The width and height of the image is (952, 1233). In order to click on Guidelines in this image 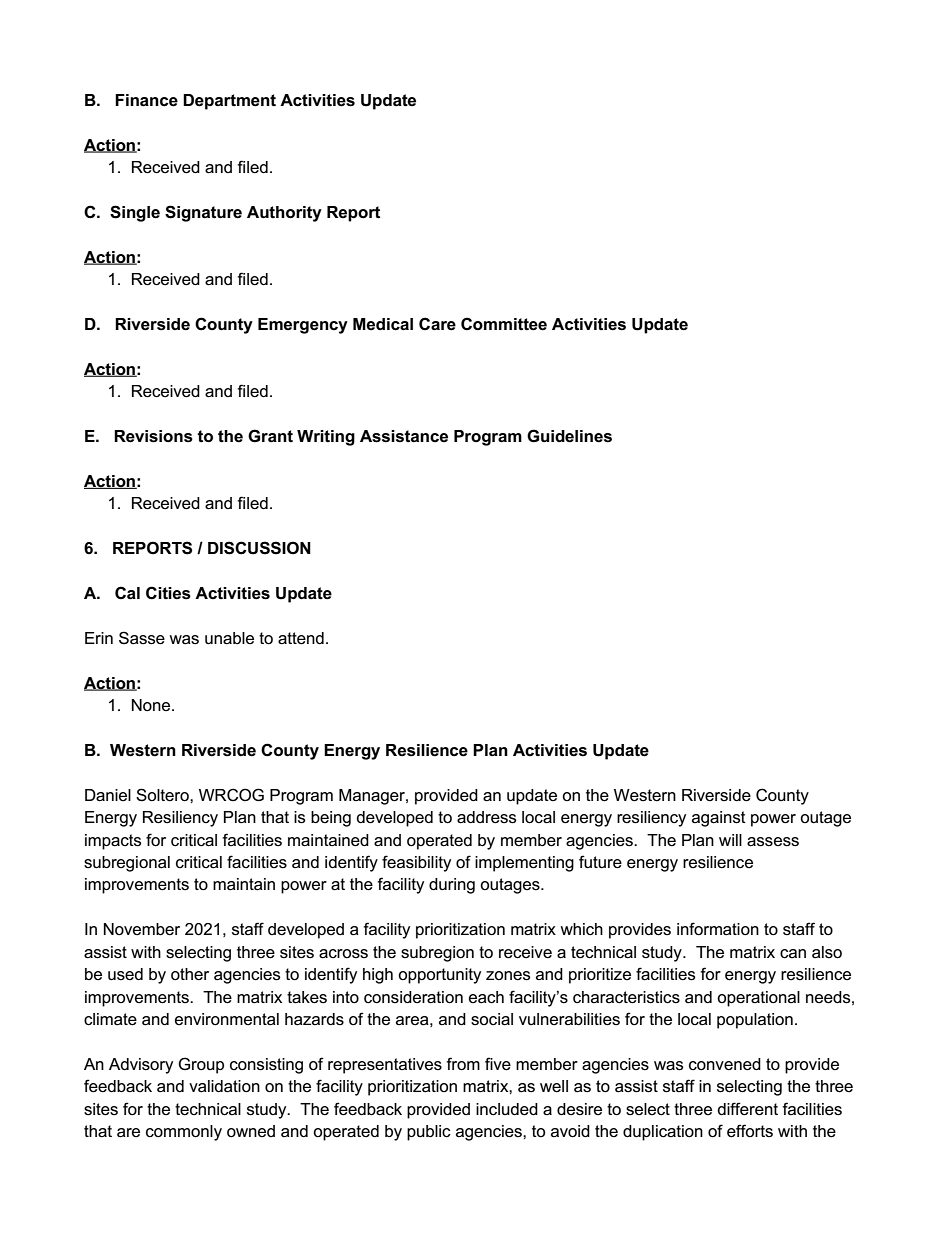, I will do `click(569, 436)`.
